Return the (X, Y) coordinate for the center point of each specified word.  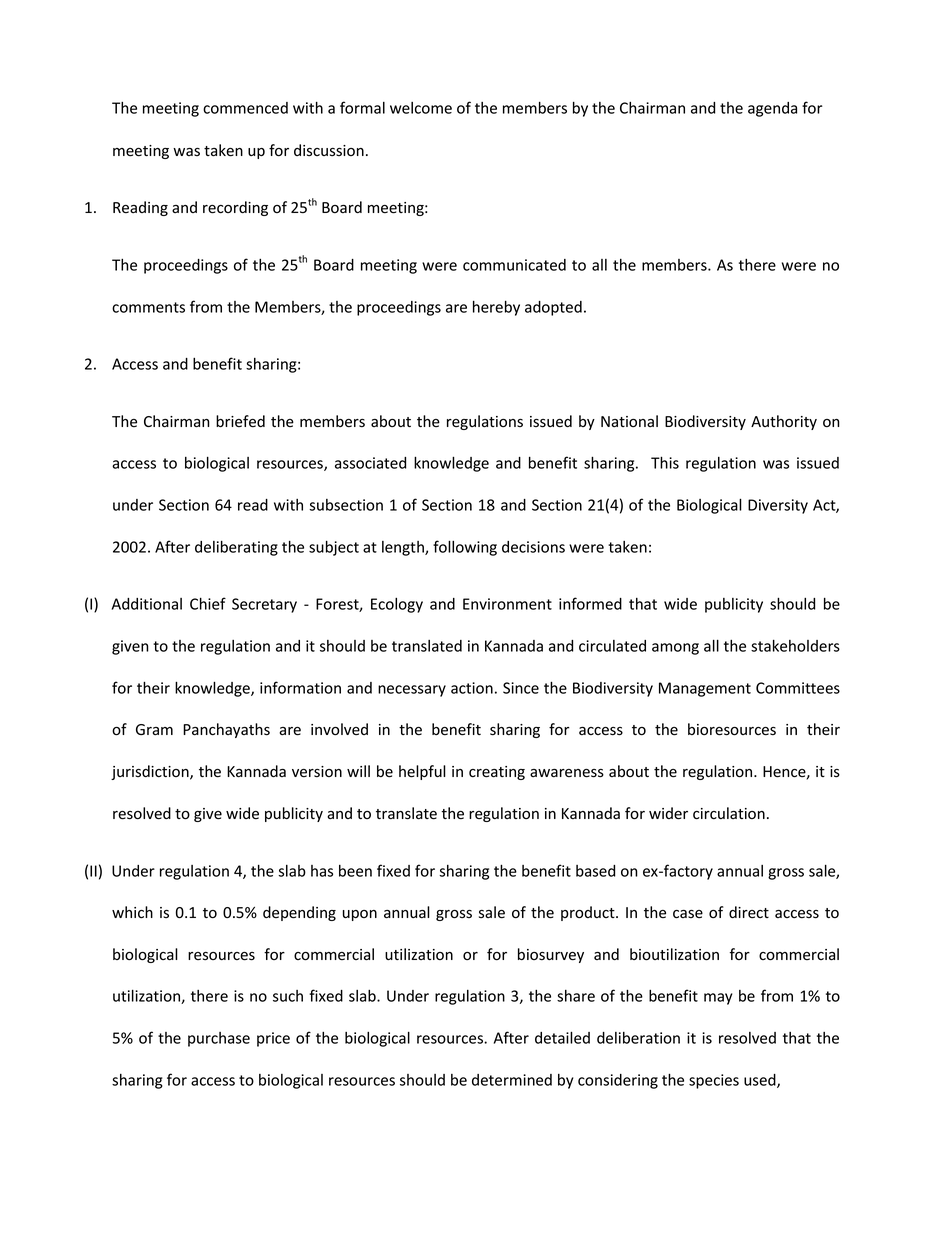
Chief (208, 603)
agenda (772, 109)
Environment (507, 604)
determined (512, 1080)
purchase (219, 1039)
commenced (245, 108)
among (675, 649)
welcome (421, 108)
